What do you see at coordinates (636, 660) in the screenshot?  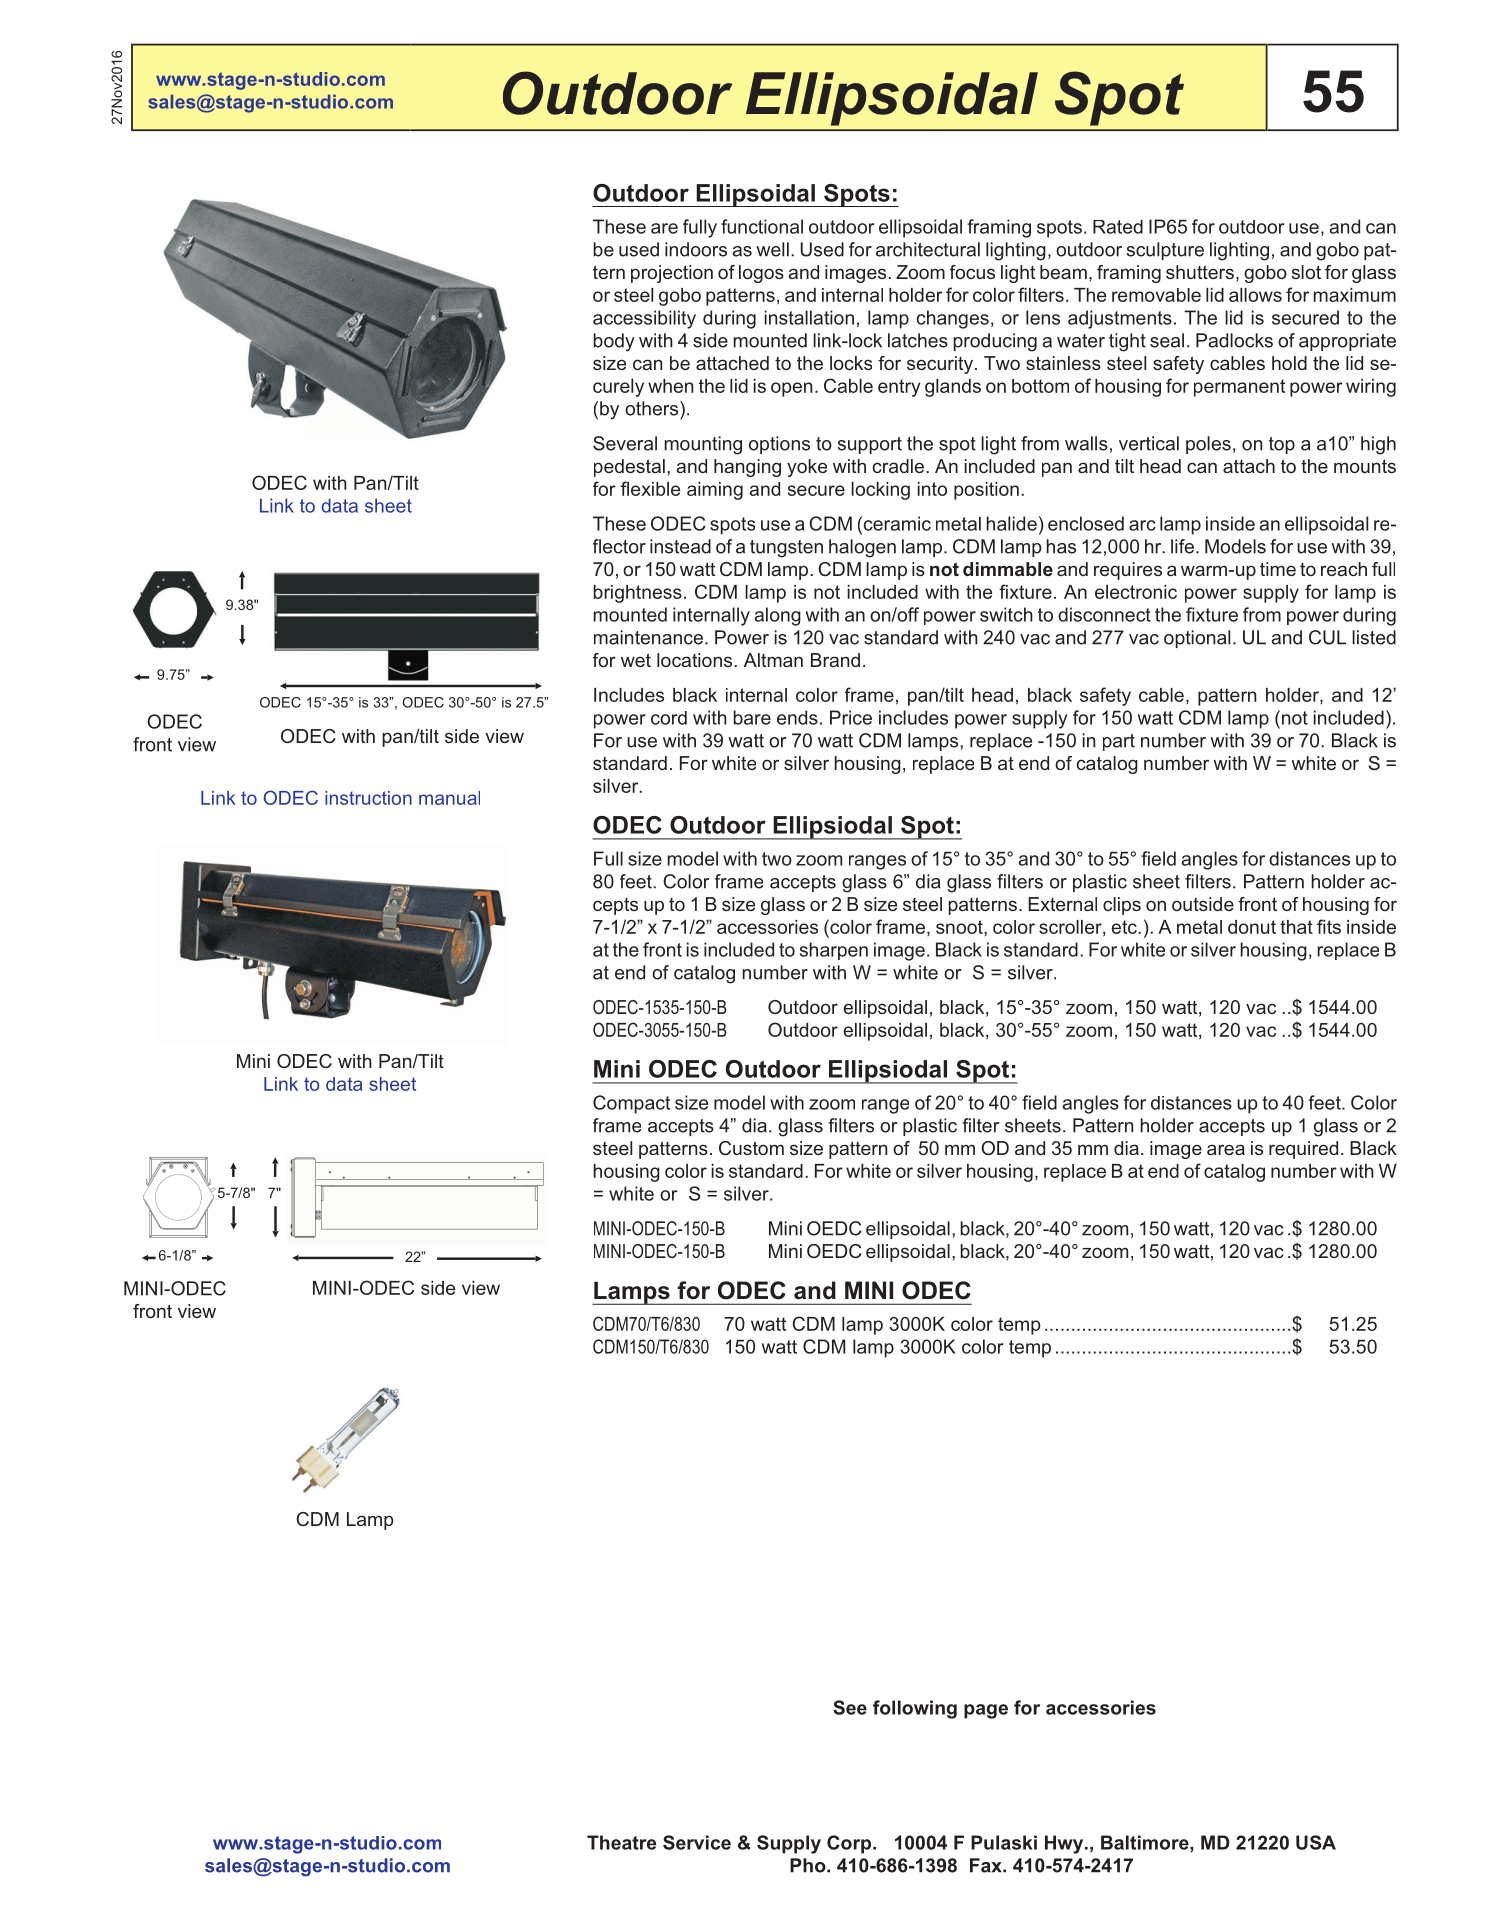 I see `wet` at bounding box center [636, 660].
